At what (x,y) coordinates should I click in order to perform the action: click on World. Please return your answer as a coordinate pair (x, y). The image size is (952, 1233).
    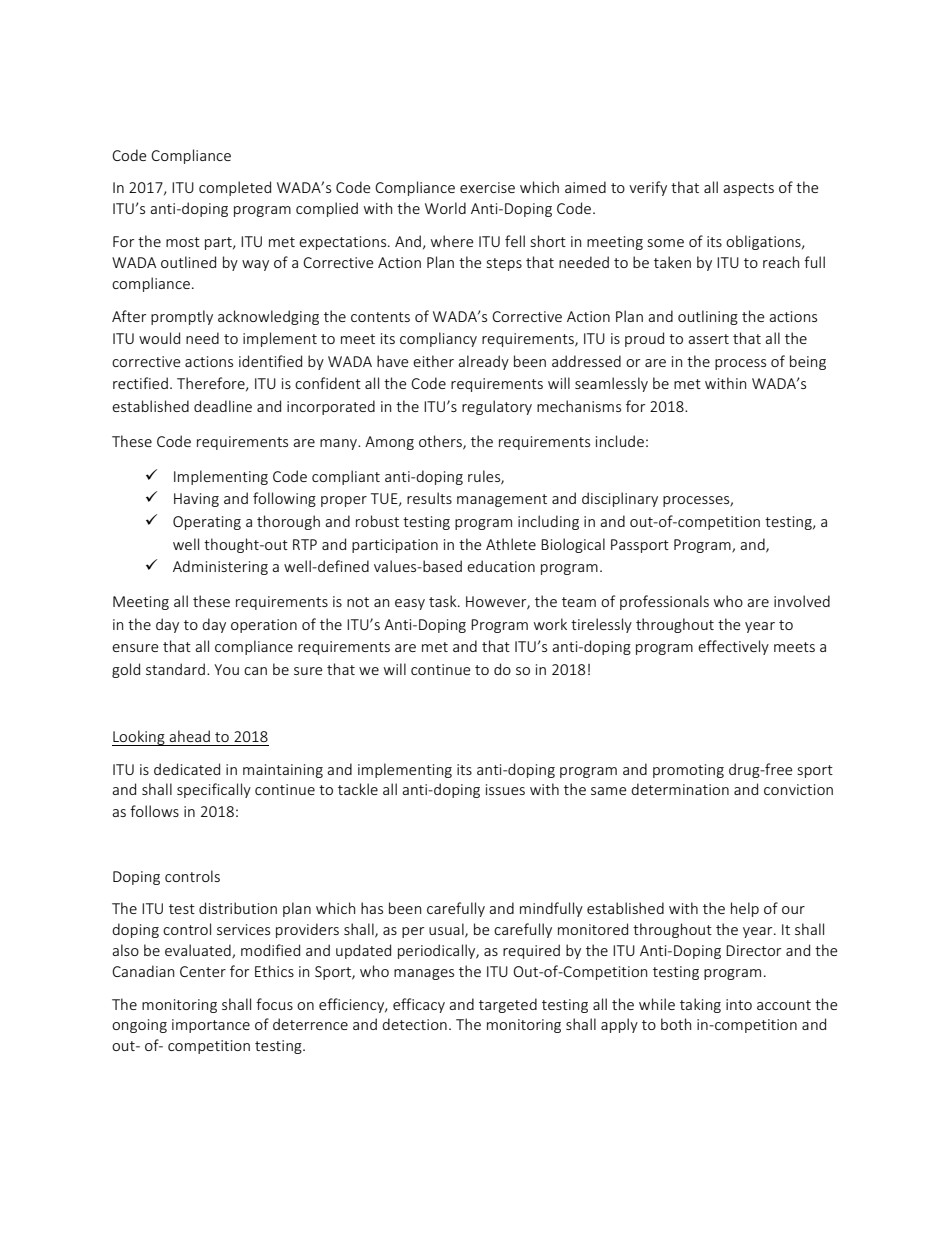
    Looking at the image, I should click on (445, 208).
